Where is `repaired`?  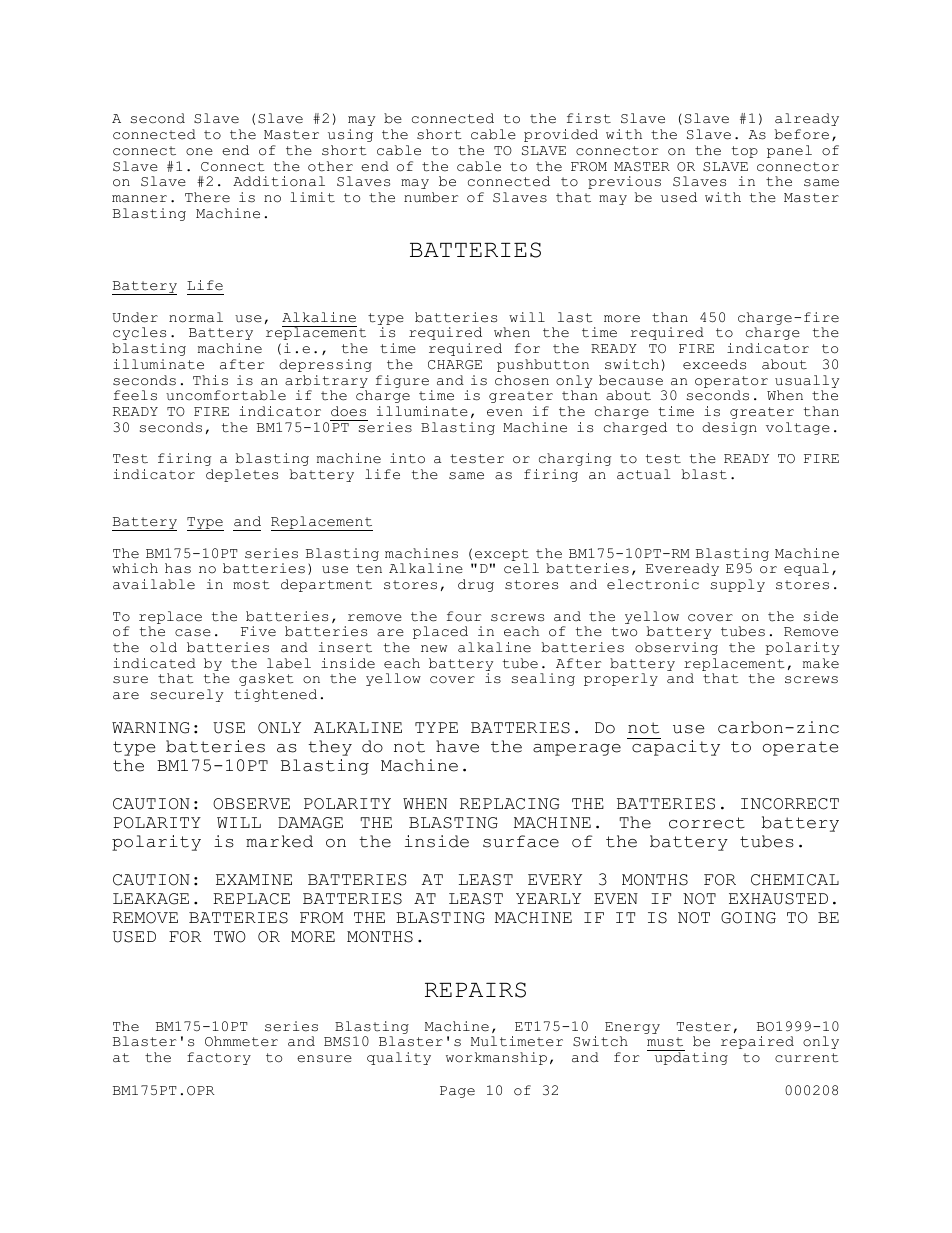
repaired is located at coordinates (757, 1042).
